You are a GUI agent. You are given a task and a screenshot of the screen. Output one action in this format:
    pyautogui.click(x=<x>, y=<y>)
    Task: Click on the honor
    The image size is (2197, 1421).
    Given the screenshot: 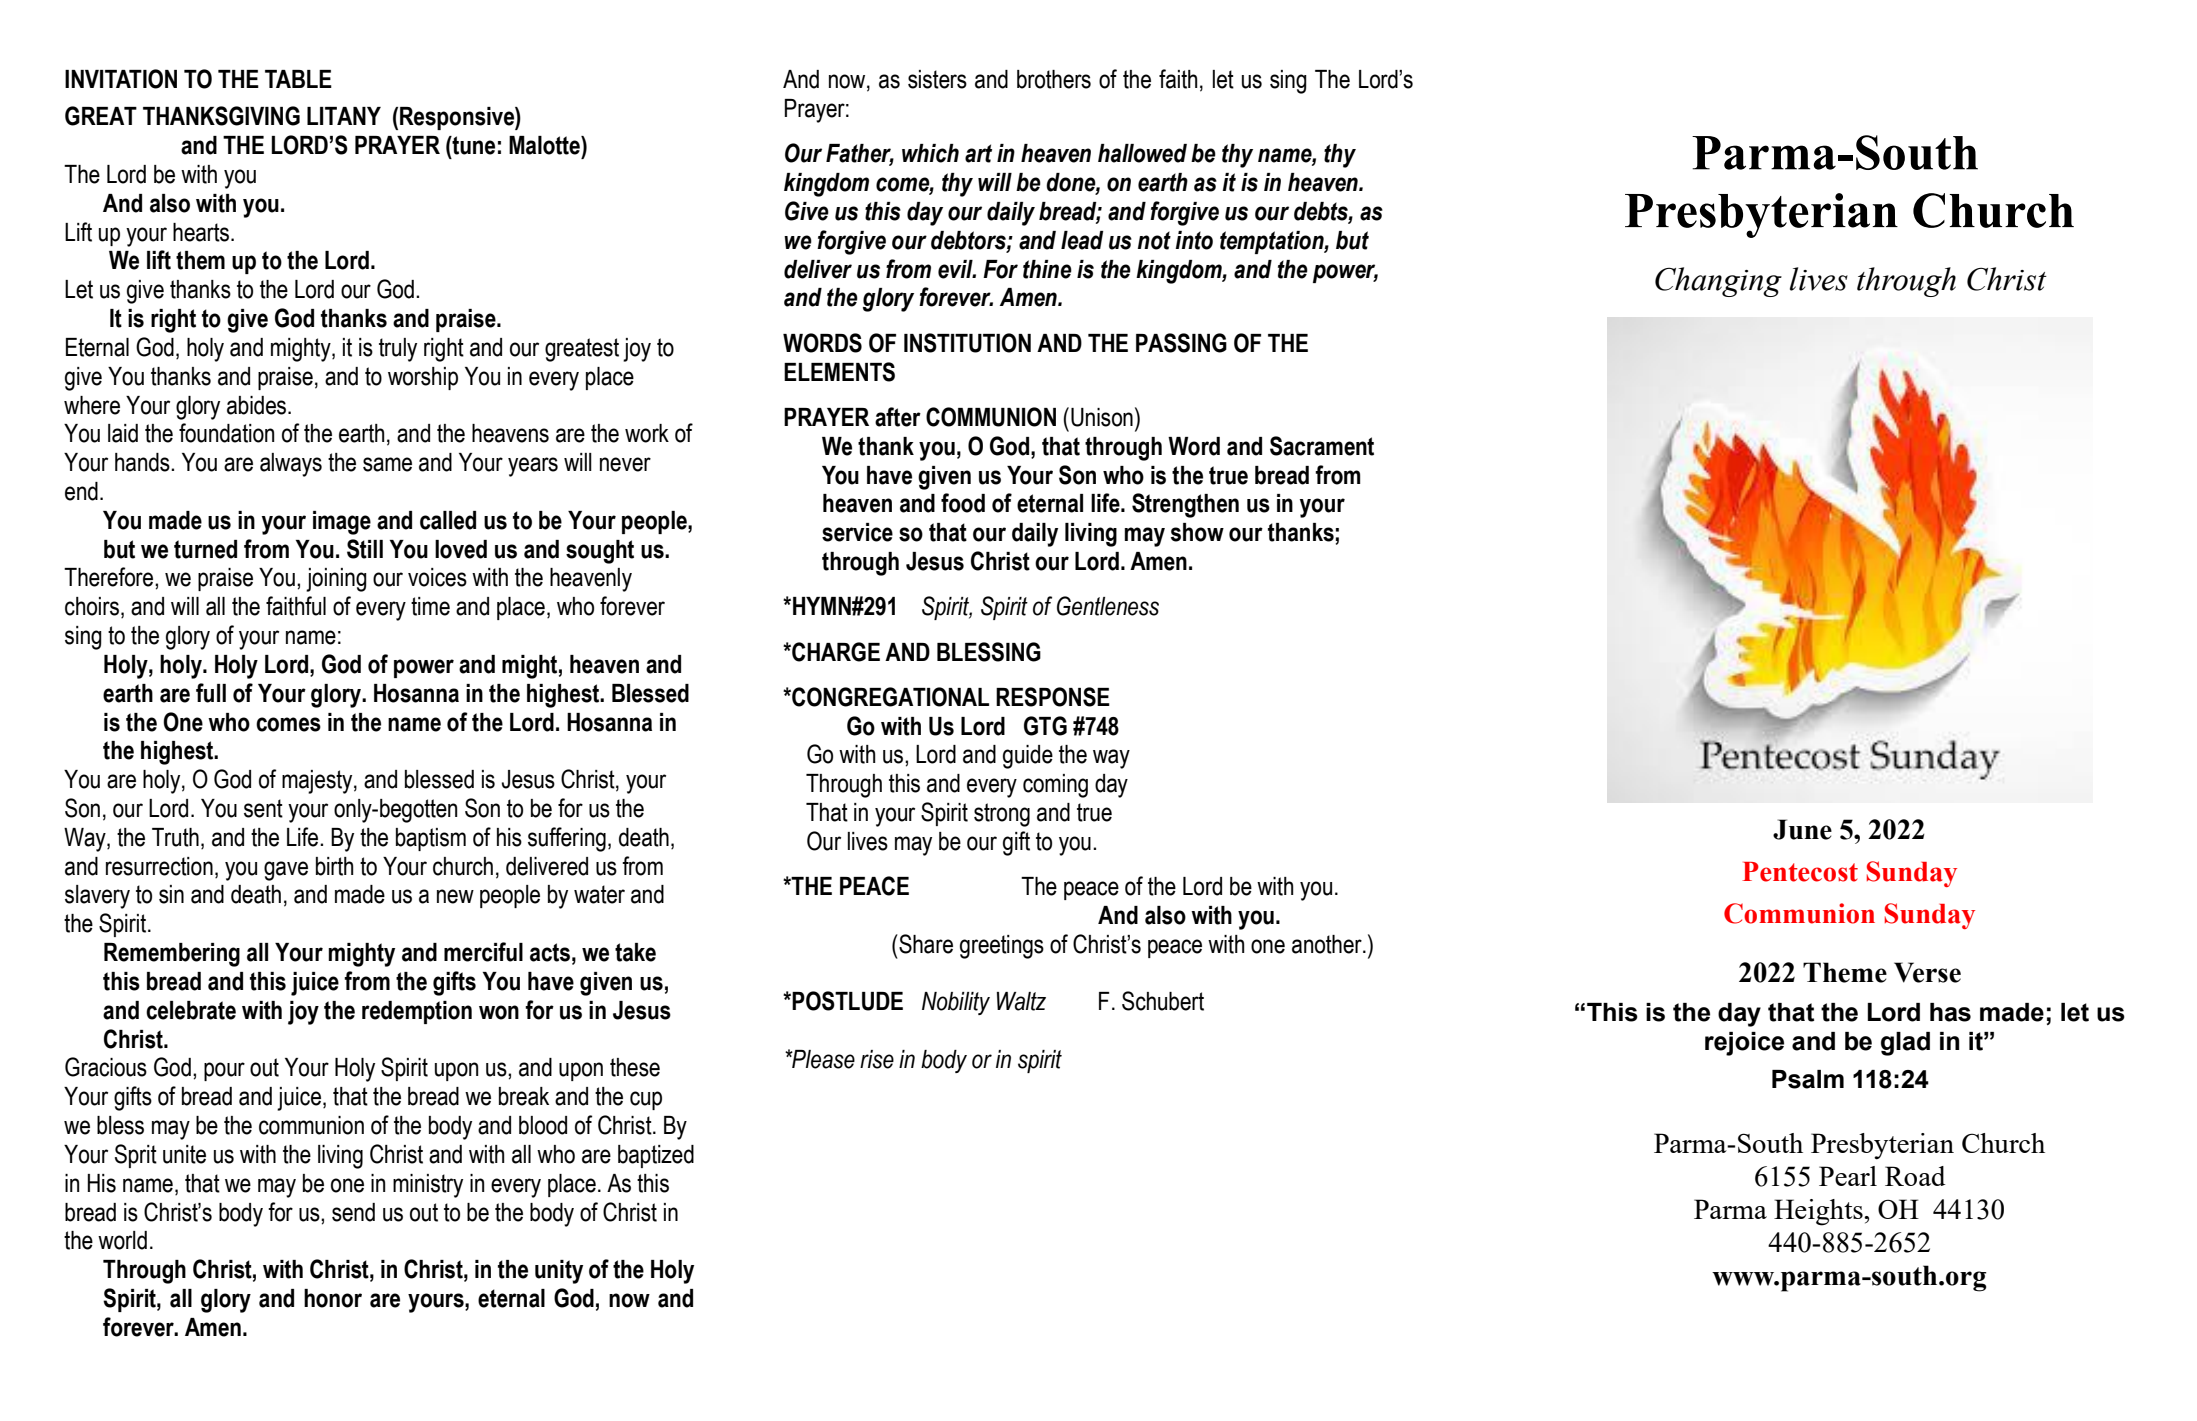 What is the action you would take?
    pyautogui.click(x=333, y=1298)
